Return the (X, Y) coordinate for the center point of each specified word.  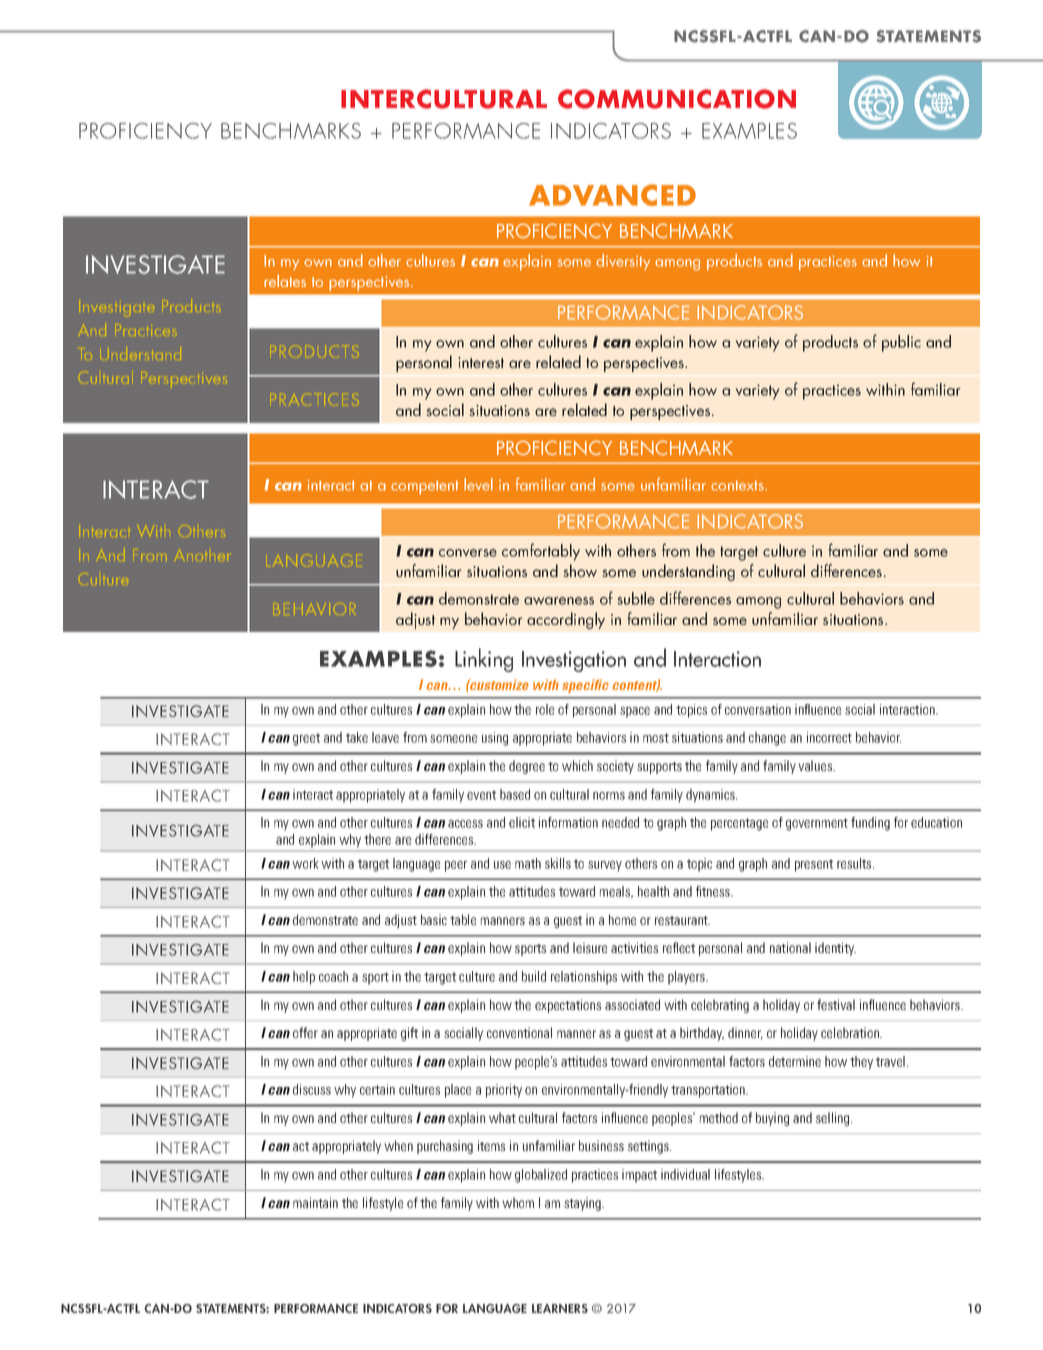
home (622, 919)
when (398, 1145)
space (635, 712)
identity (835, 949)
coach (333, 976)
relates (285, 280)
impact (639, 1176)
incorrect (829, 737)
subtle (636, 598)
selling (834, 1119)
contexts (738, 485)
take (357, 737)
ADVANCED (612, 195)
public (901, 343)
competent (424, 487)
